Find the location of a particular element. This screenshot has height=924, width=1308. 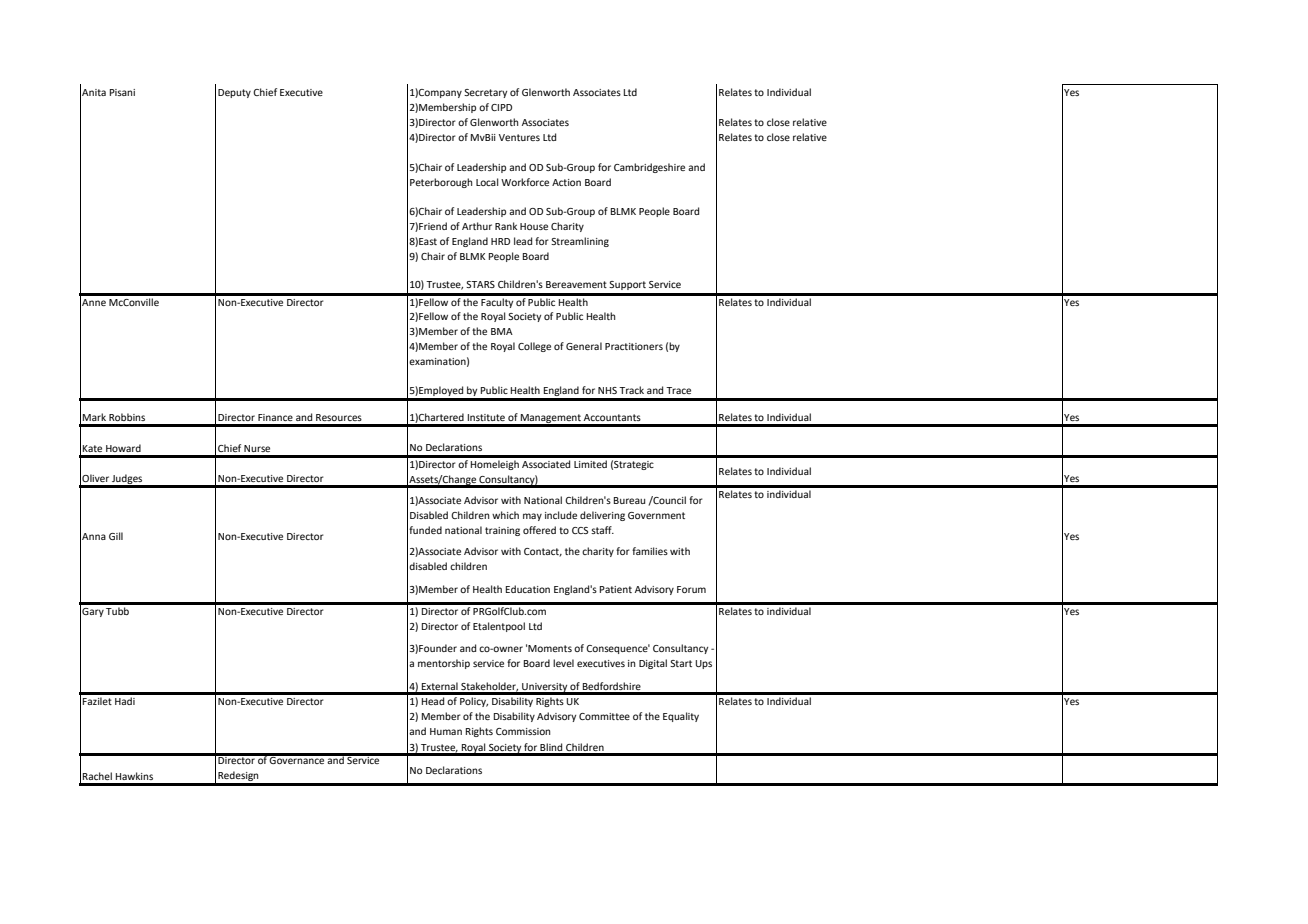

Deputy is located at coordinates (234, 93).
